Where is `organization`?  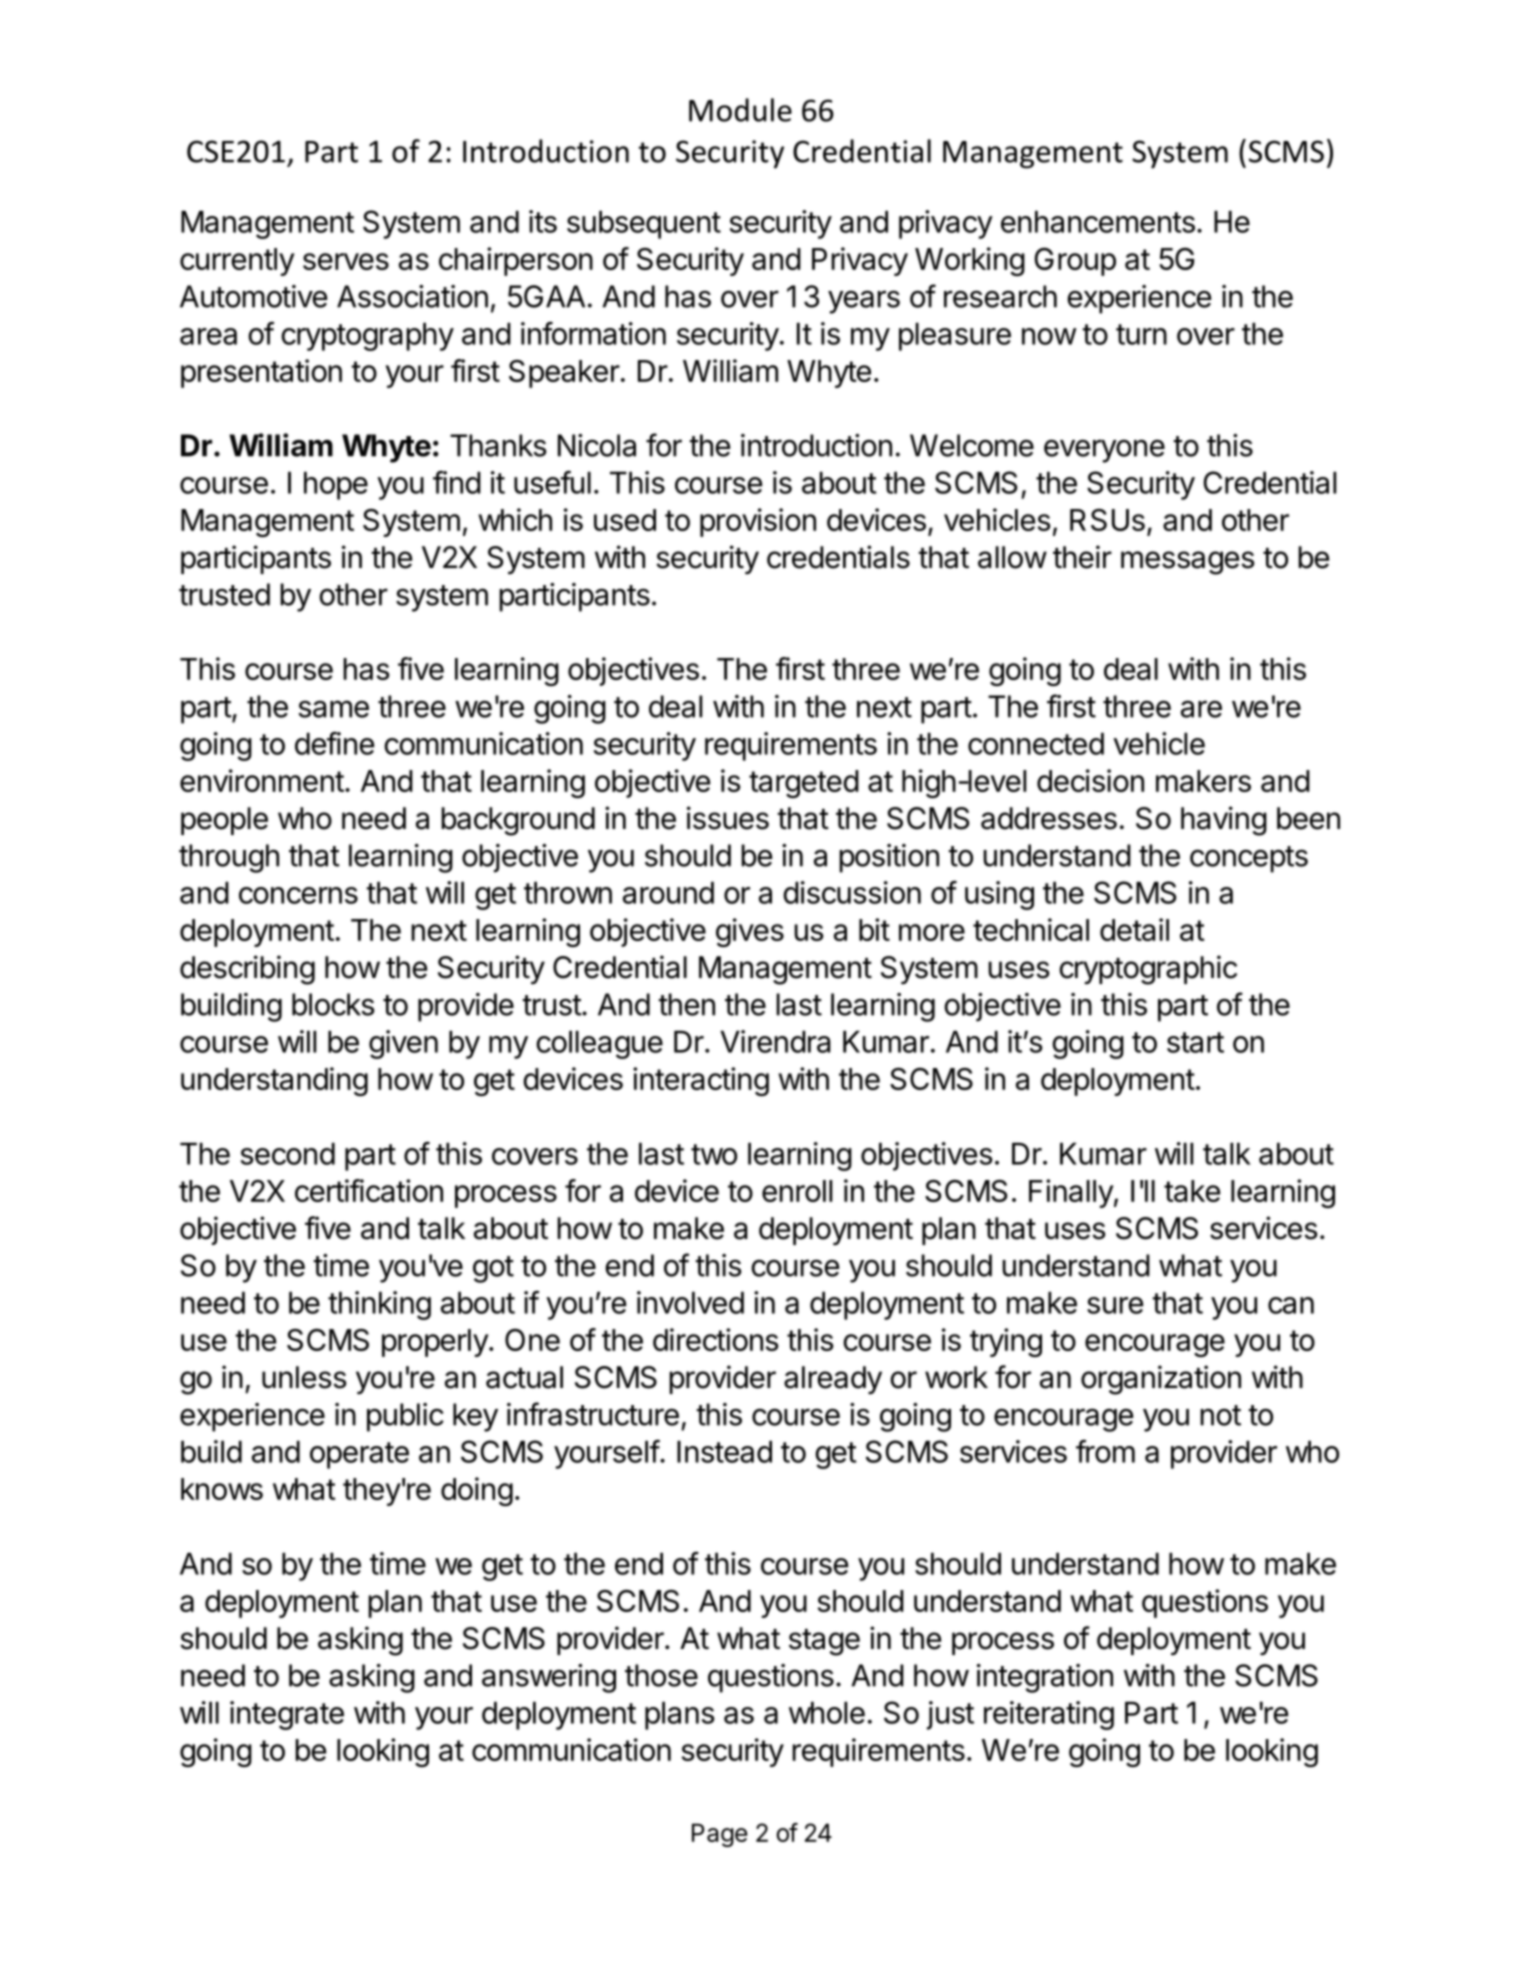 organization is located at coordinates (1161, 1380).
